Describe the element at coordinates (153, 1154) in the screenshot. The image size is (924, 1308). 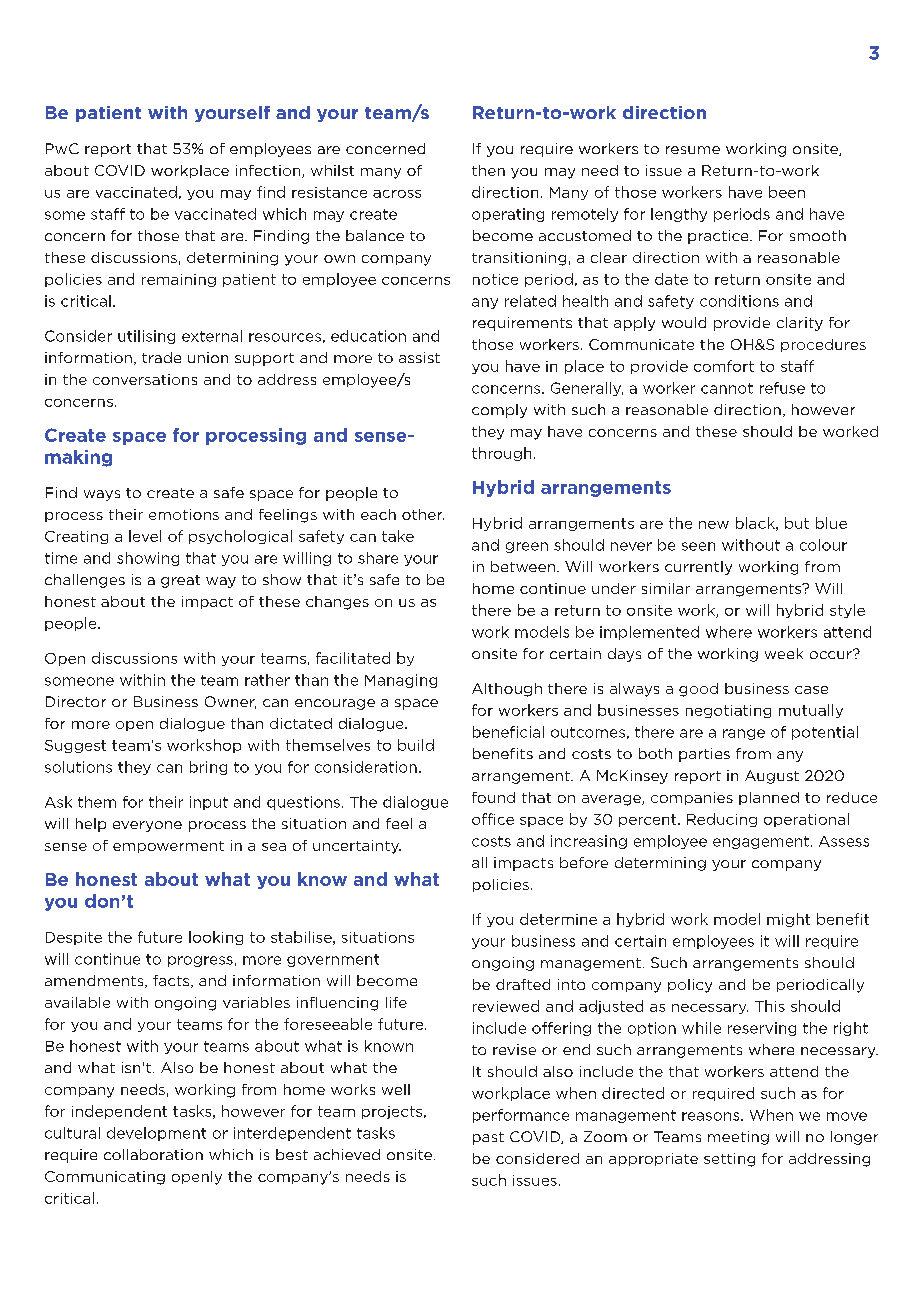
I see `collaboration` at that location.
